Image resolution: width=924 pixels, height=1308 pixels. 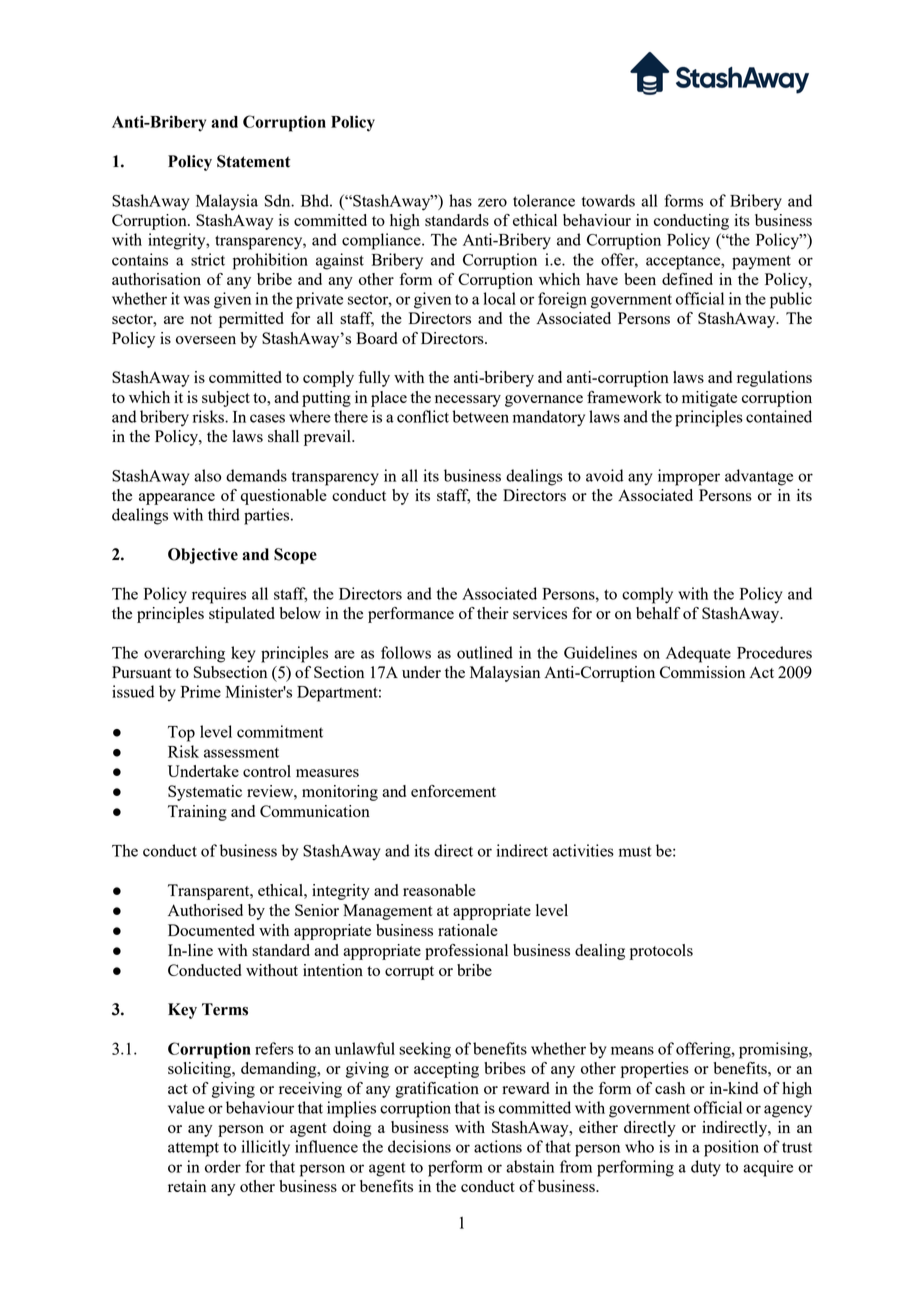 What do you see at coordinates (205, 910) in the document?
I see `Authorised` at bounding box center [205, 910].
